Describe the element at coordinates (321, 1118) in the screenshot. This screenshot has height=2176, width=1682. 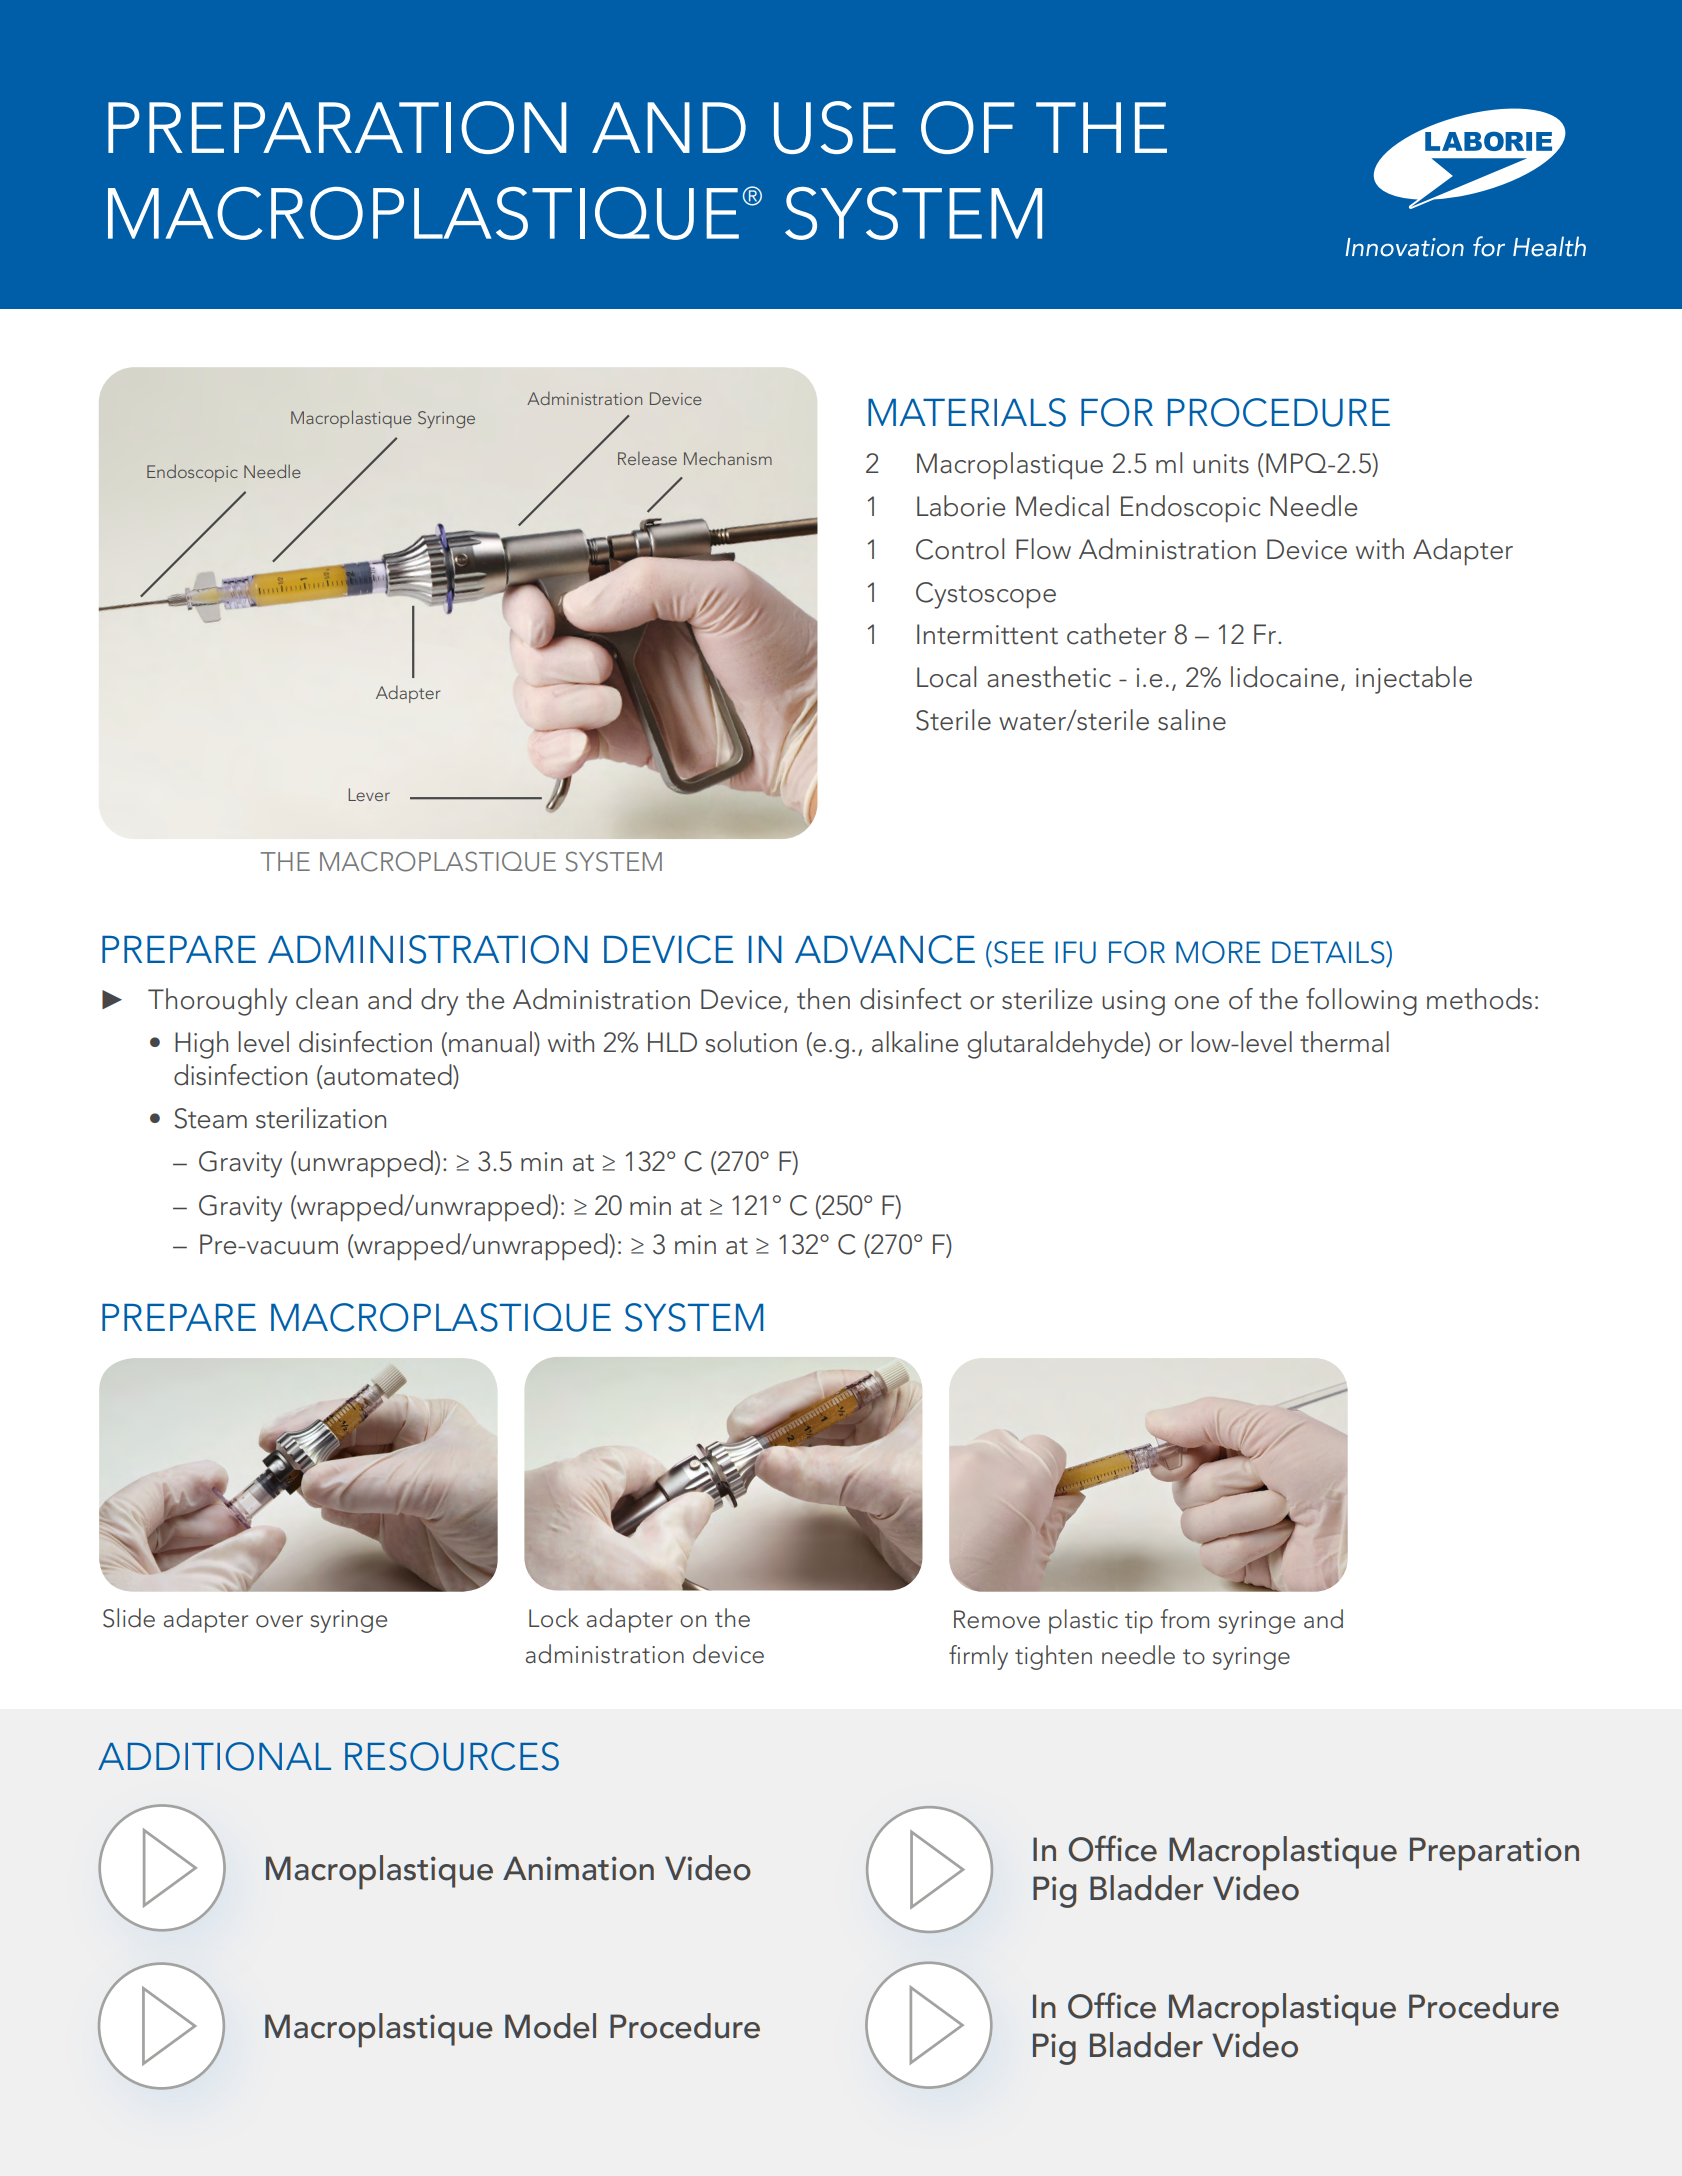
I see `sterilization` at that location.
